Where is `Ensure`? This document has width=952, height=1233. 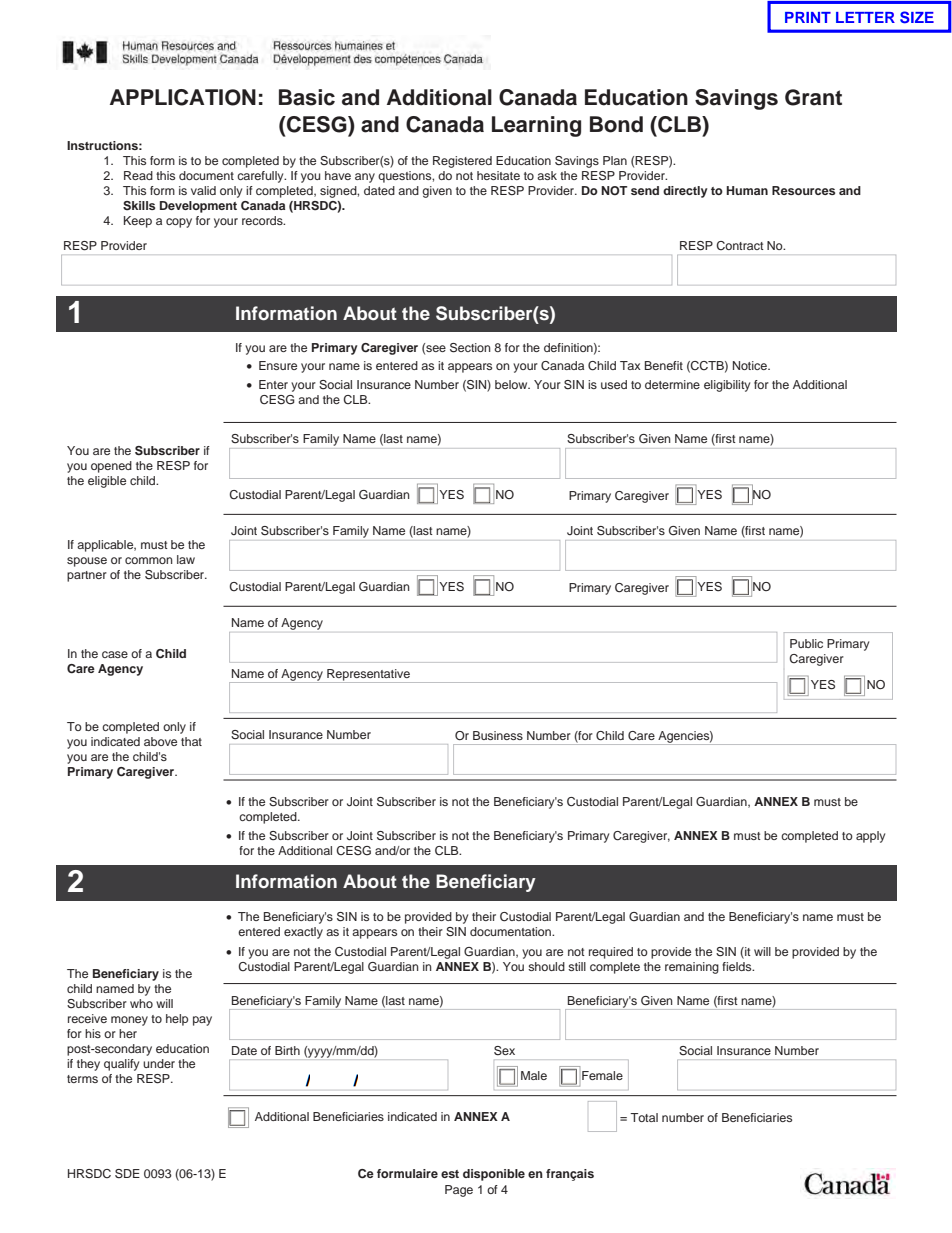
Ensure is located at coordinates (278, 365).
